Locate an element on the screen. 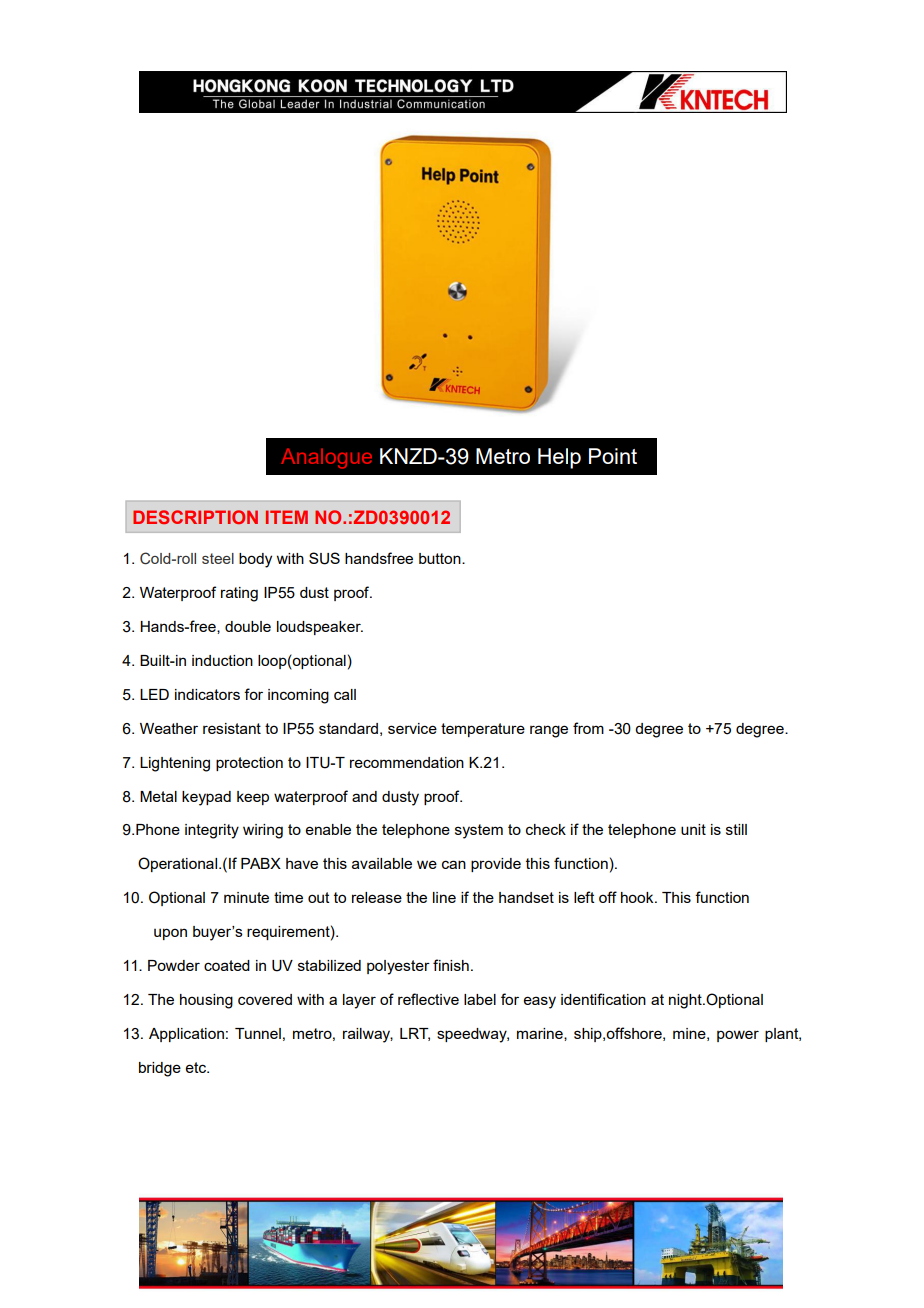 Image resolution: width=924 pixels, height=1308 pixels. LRT is located at coordinates (415, 1034).
